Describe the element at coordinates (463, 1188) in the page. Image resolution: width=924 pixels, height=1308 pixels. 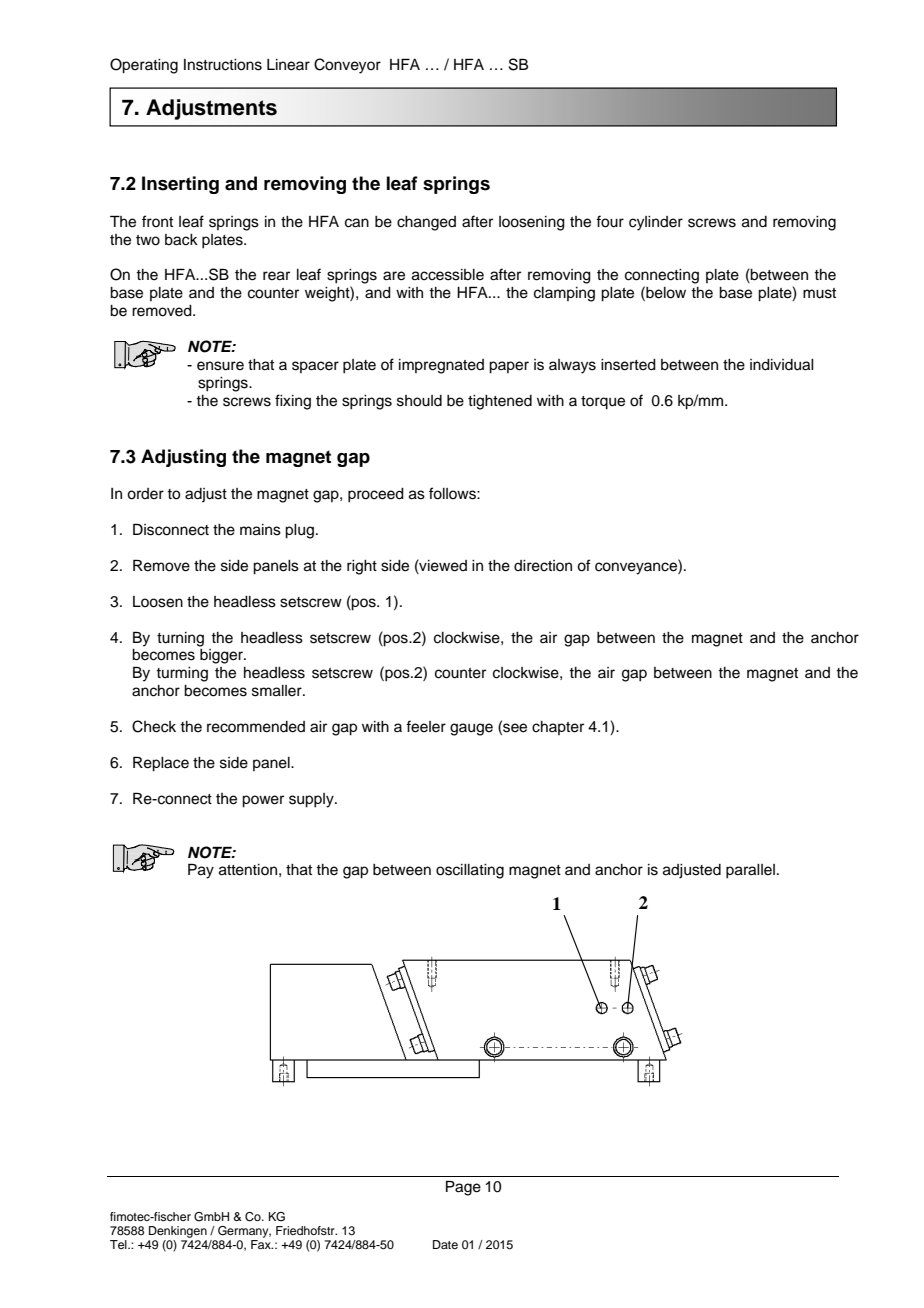
I see `Page` at that location.
